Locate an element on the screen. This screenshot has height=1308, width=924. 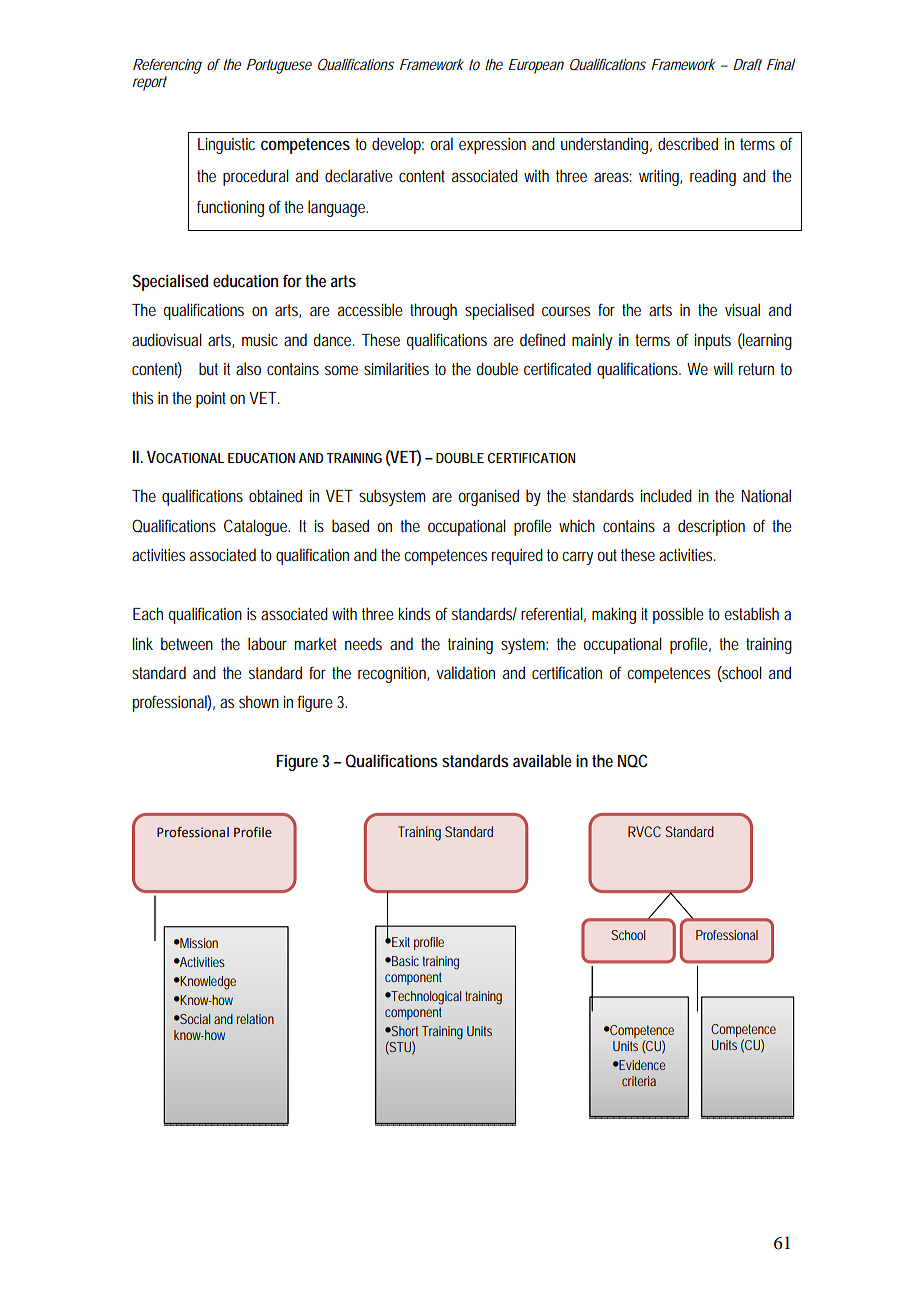
will is located at coordinates (723, 368).
